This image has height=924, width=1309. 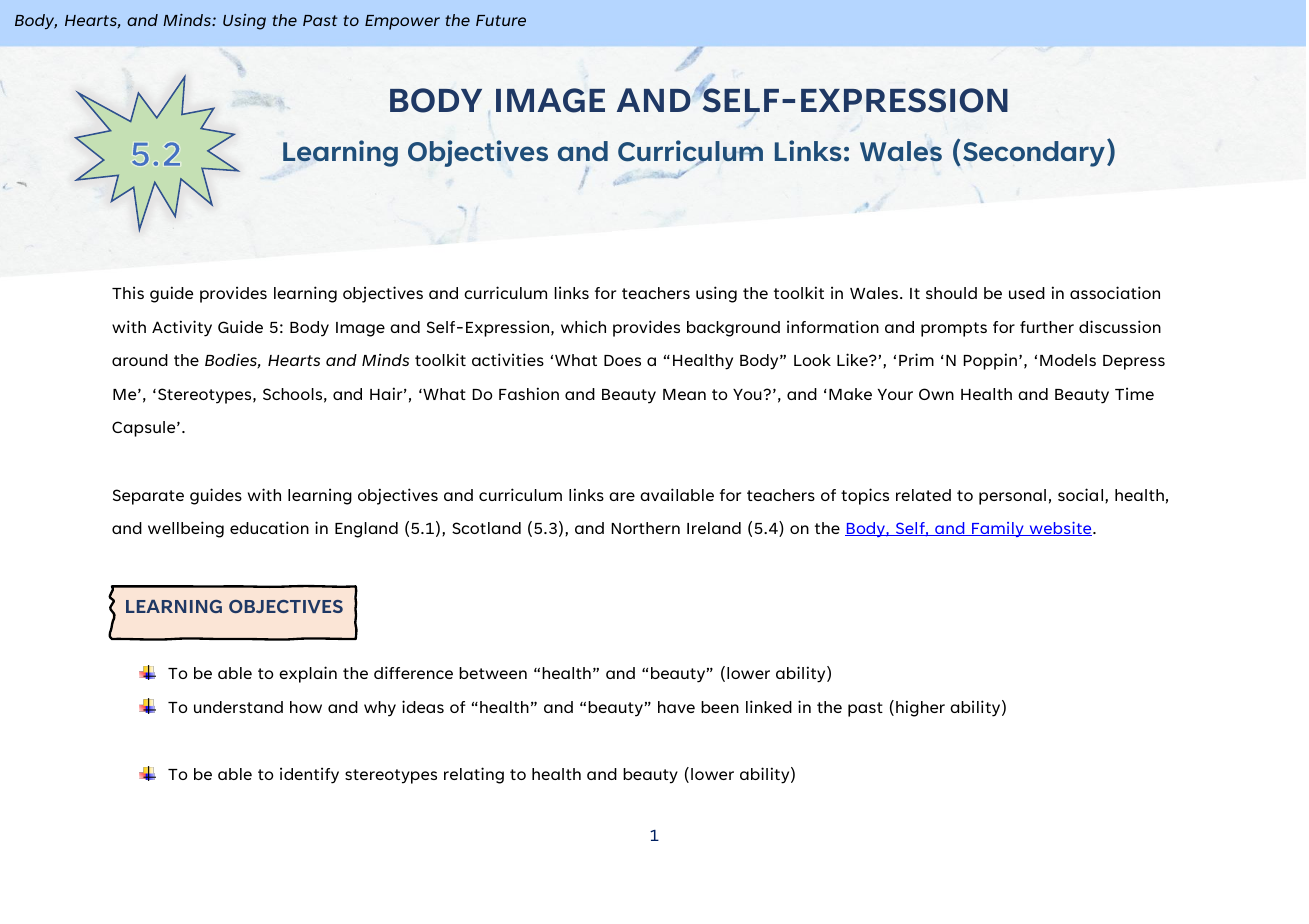 I want to click on Own, so click(x=936, y=394).
